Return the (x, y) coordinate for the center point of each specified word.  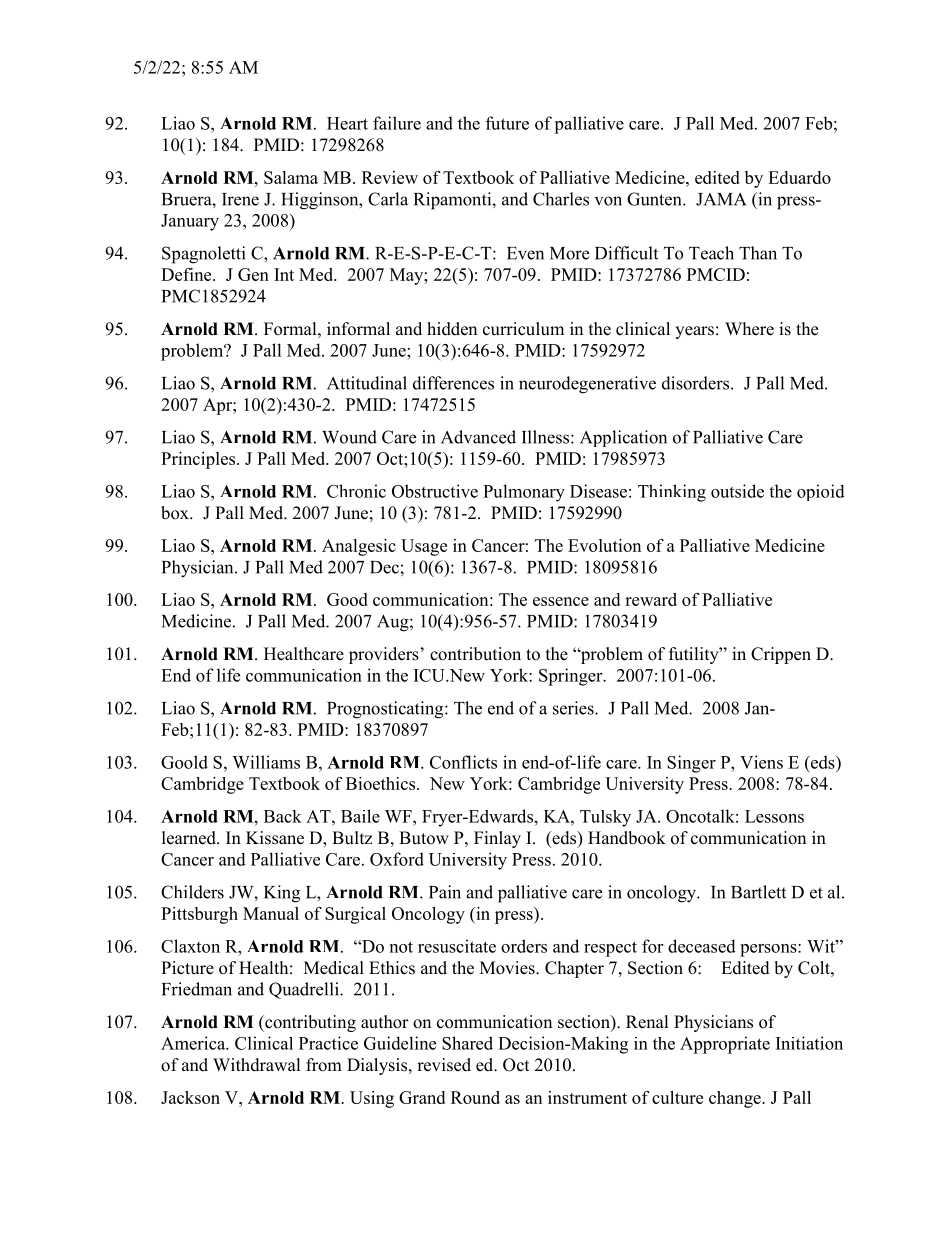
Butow (424, 838)
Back (283, 816)
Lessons (774, 816)
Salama (291, 177)
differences (453, 383)
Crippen (781, 655)
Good (347, 599)
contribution (475, 654)
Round (475, 1097)
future (507, 123)
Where (749, 329)
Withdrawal (257, 1065)
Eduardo (799, 177)
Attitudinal (367, 383)
